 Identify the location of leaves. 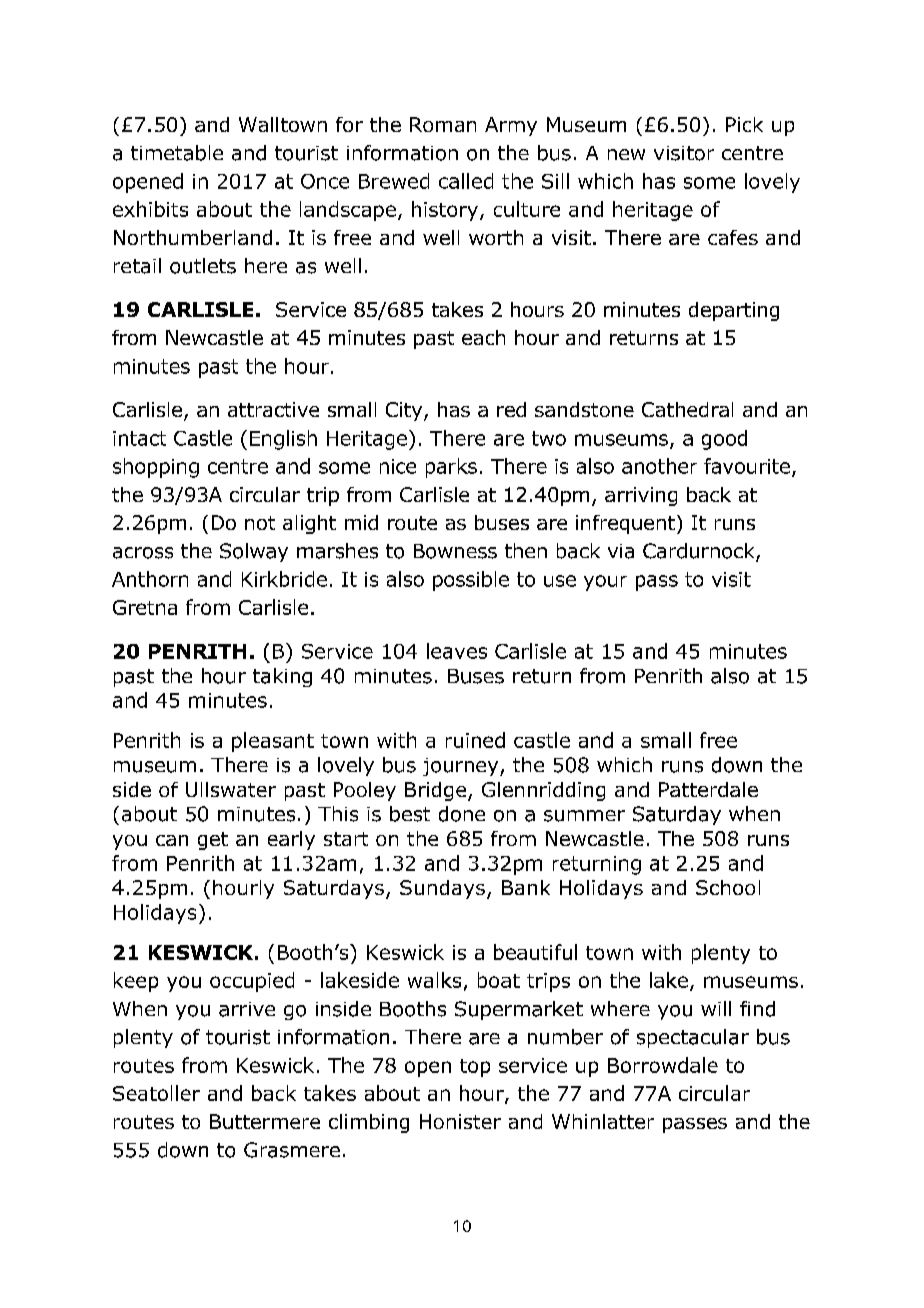
(457, 651).
